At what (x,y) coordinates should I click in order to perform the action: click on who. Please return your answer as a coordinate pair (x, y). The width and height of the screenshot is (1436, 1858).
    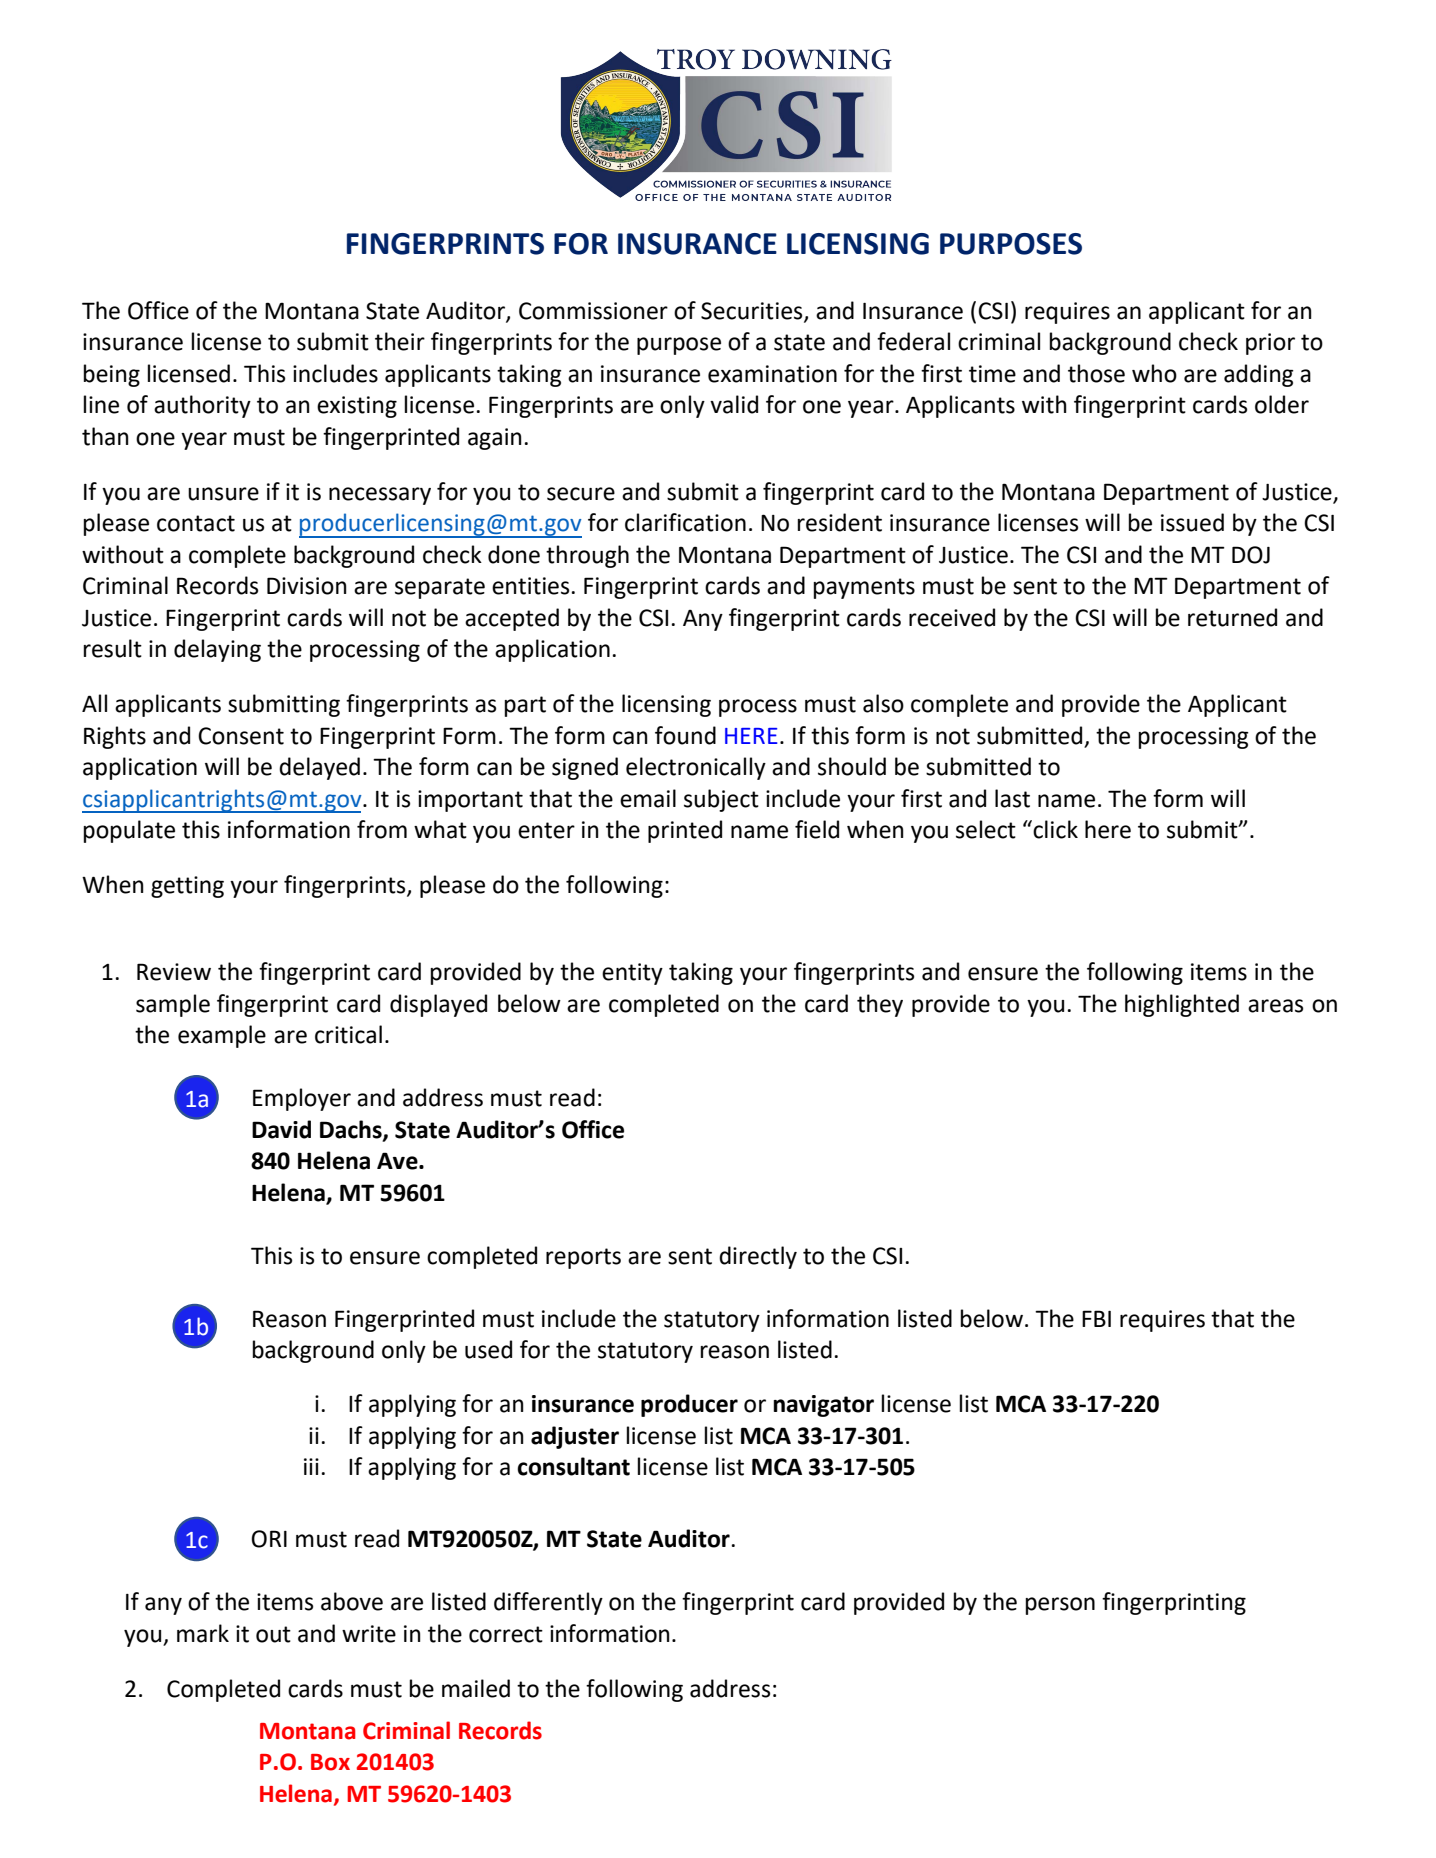
    Looking at the image, I should click on (1154, 373).
